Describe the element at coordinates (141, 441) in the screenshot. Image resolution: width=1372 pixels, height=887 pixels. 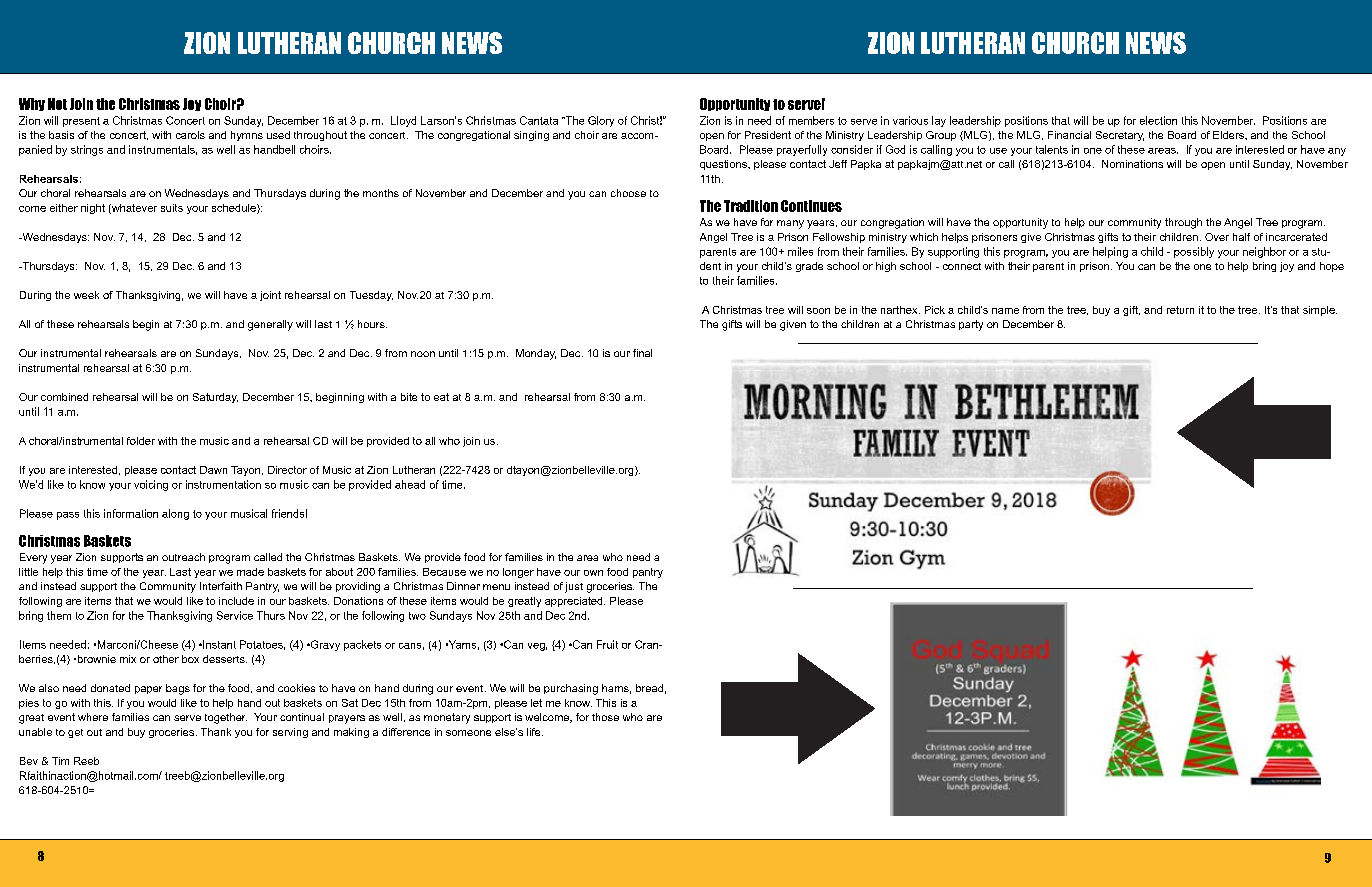
I see `folder` at that location.
